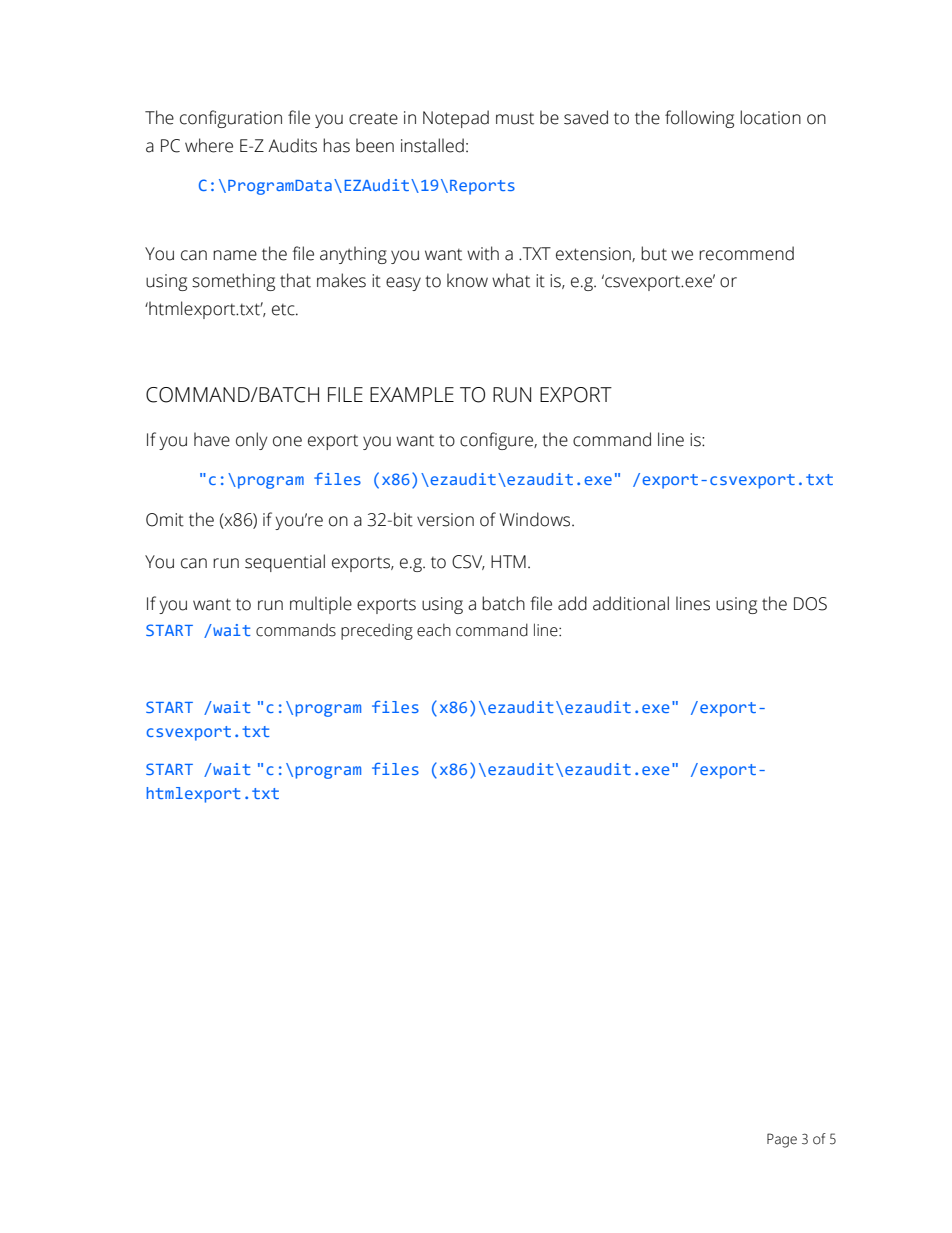 This image has height=1233, width=952. I want to click on following, so click(699, 119).
